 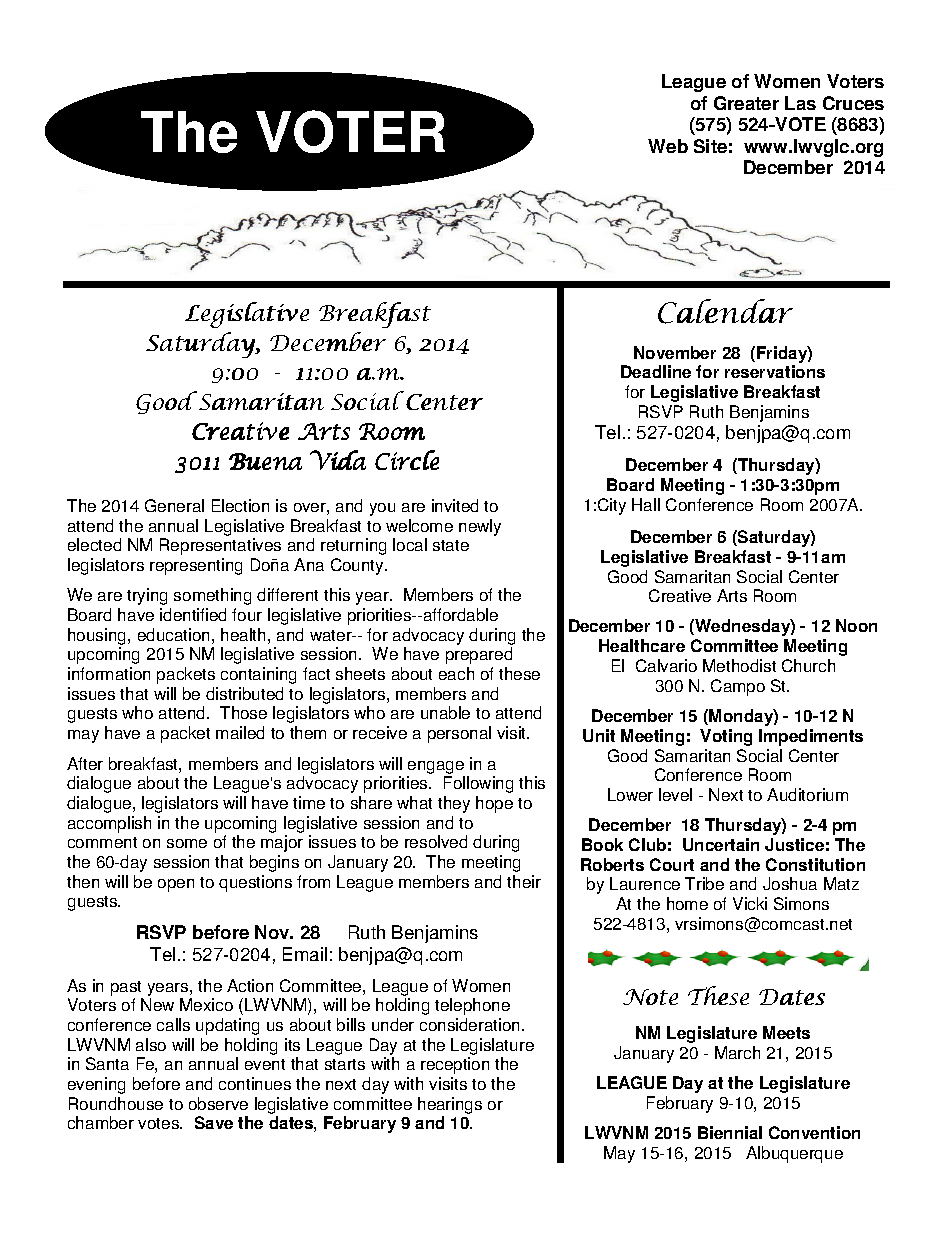 I want to click on General, so click(x=174, y=505).
